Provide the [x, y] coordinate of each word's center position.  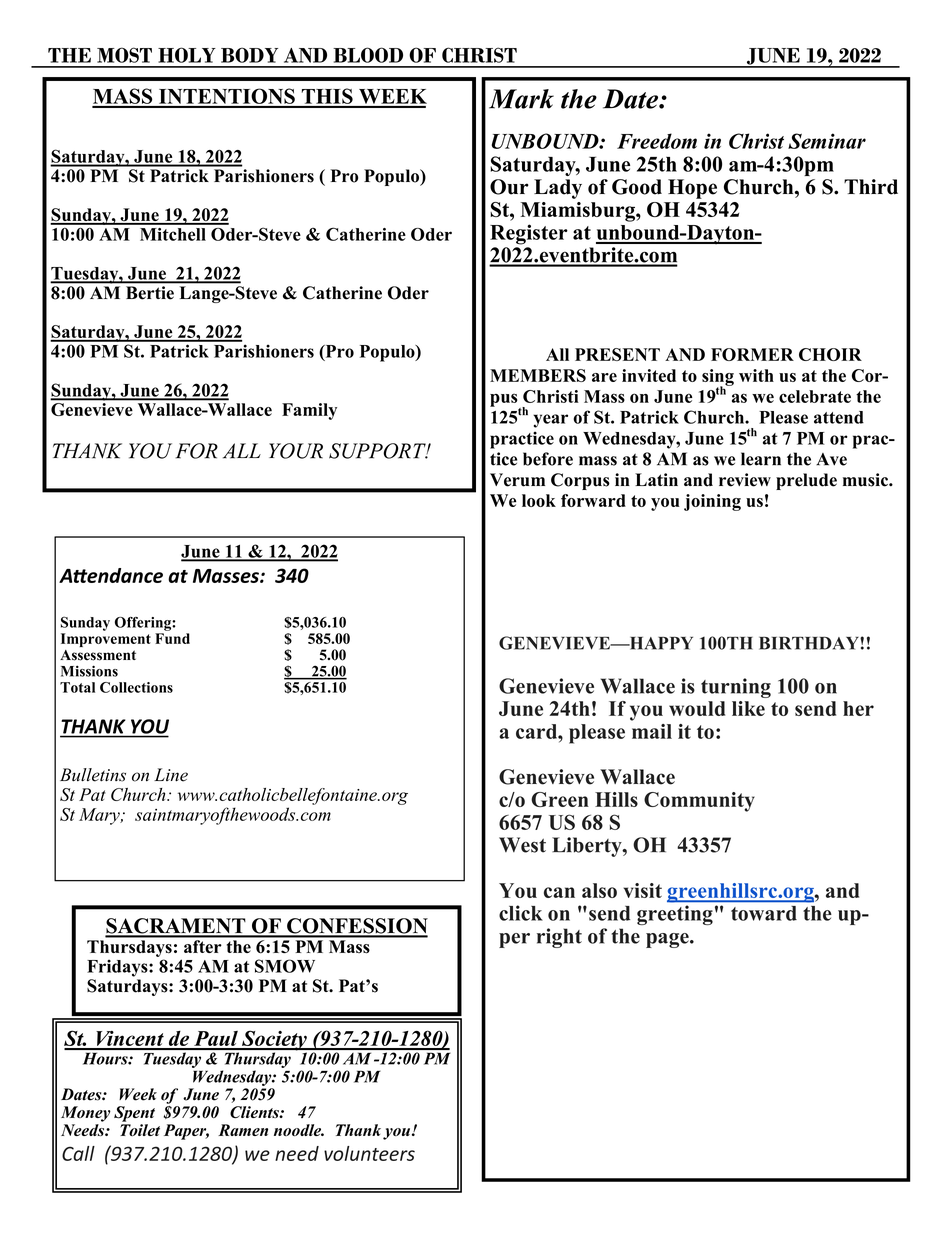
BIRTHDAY [810, 643]
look [539, 500]
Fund [172, 638]
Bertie [150, 292]
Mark [521, 99]
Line [171, 775]
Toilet [140, 1130]
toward [764, 913]
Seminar [827, 141]
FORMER [752, 354]
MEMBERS [538, 375]
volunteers [369, 1153]
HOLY [187, 55]
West [522, 845]
